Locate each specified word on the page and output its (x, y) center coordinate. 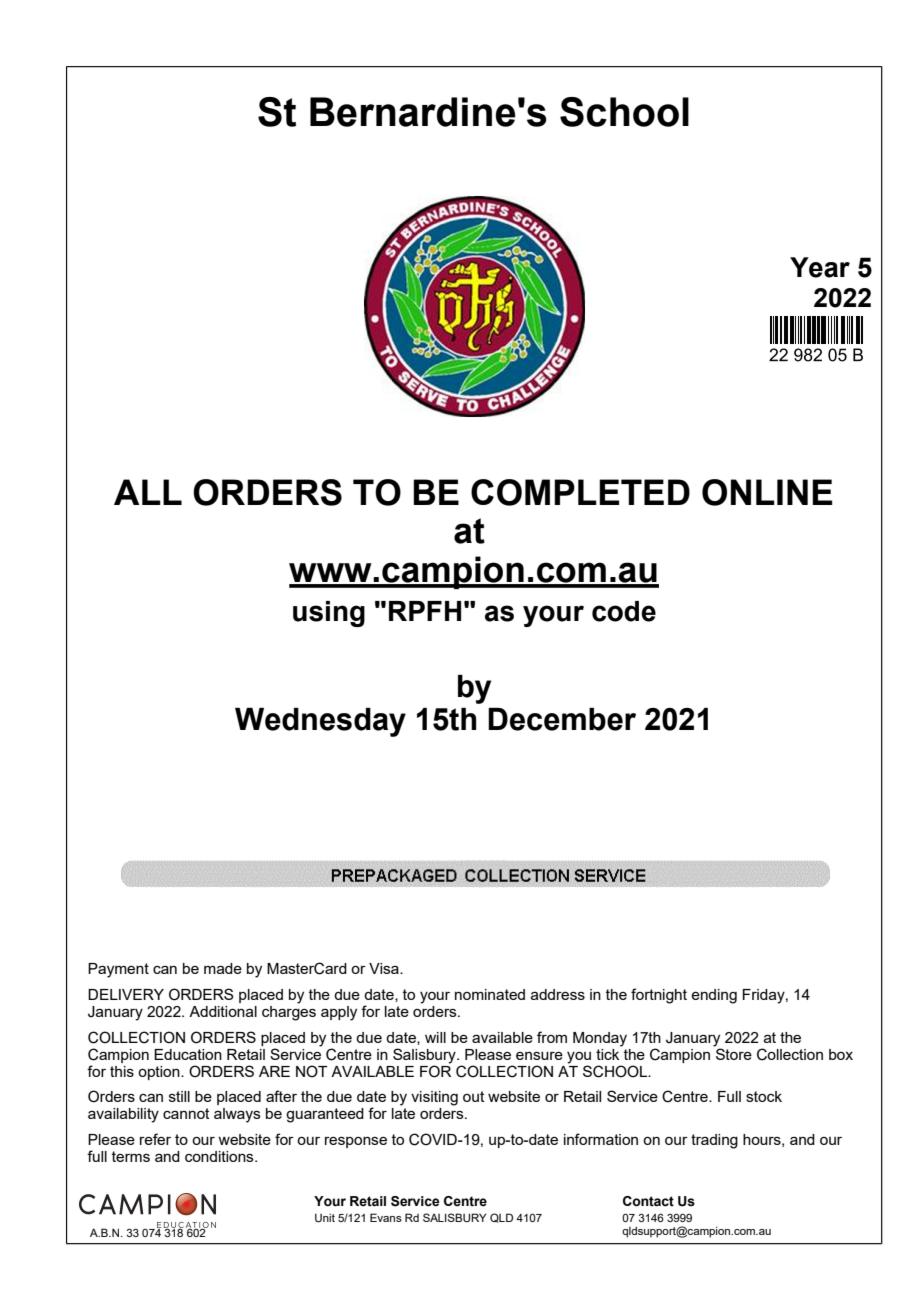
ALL (148, 492)
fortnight (659, 996)
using (329, 614)
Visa (385, 968)
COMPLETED (580, 492)
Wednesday (320, 722)
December (562, 719)
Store (733, 1053)
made (223, 968)
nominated (490, 994)
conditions (220, 1156)
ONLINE (767, 492)
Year (820, 267)
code (624, 611)
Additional (223, 1011)
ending (714, 996)
